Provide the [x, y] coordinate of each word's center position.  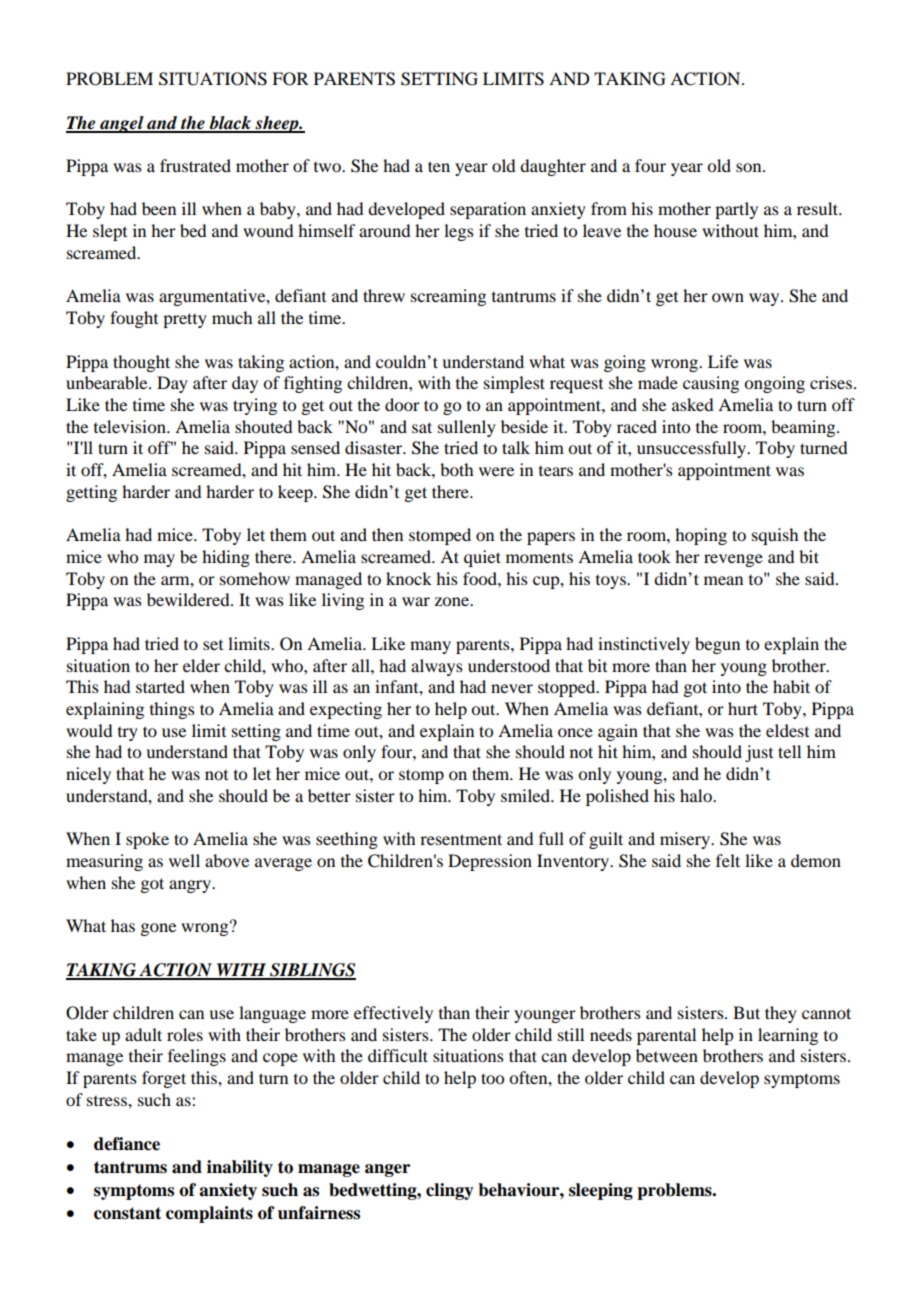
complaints [209, 1214]
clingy [450, 1191]
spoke [147, 840]
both [456, 469]
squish [775, 536]
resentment [461, 839]
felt [728, 860]
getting [91, 493]
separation [488, 210]
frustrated [195, 165]
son [750, 167]
